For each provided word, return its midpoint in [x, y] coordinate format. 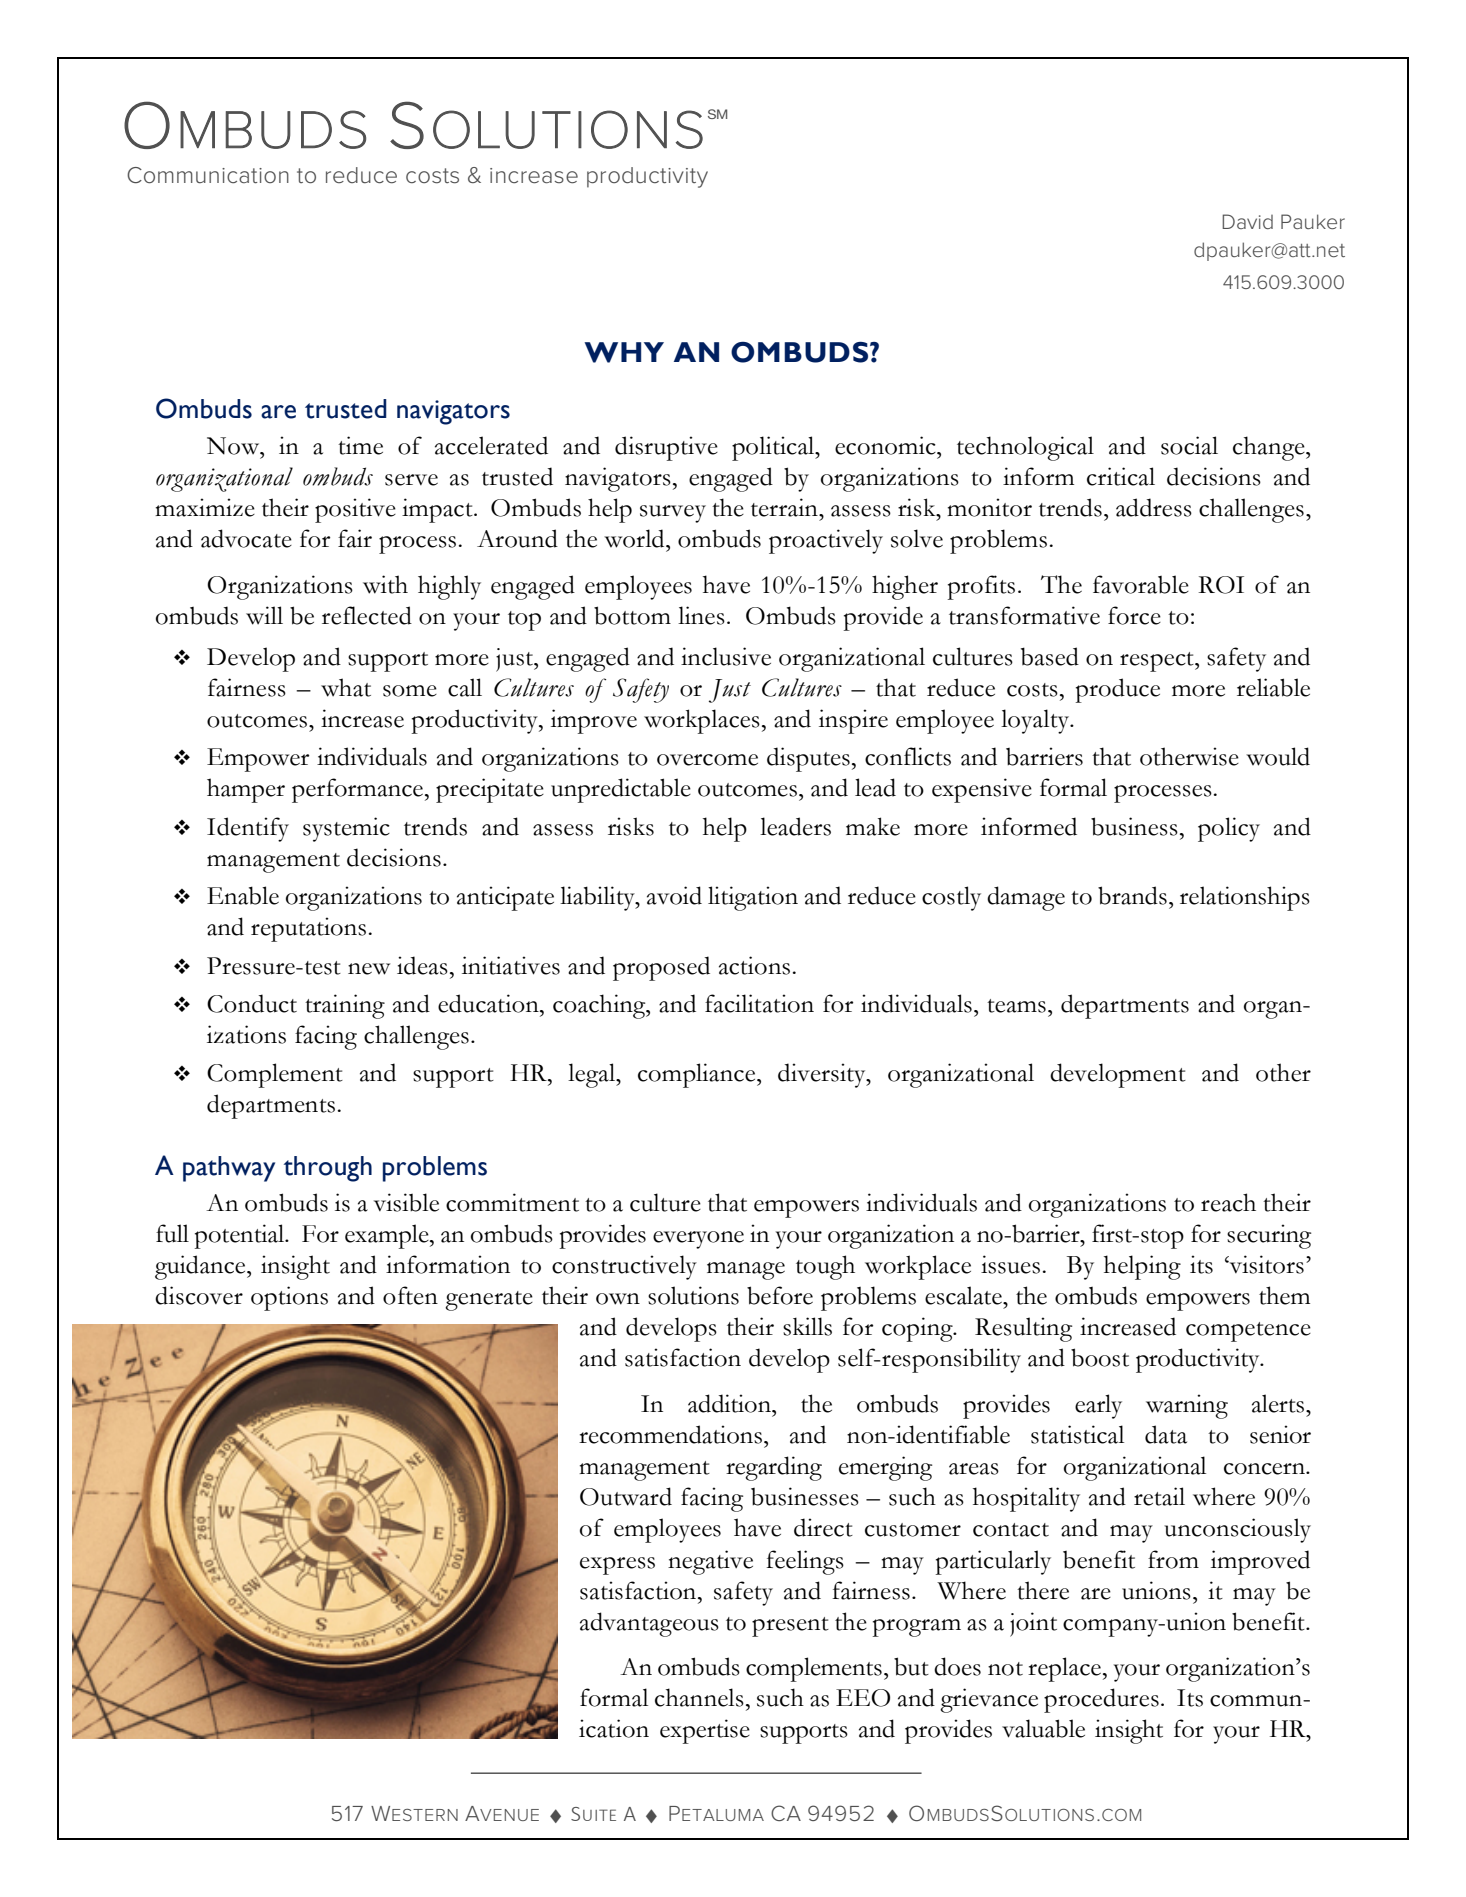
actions [754, 965]
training [345, 1006]
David [1247, 221]
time [360, 445]
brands [1132, 895]
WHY [624, 352]
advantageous [649, 1624]
